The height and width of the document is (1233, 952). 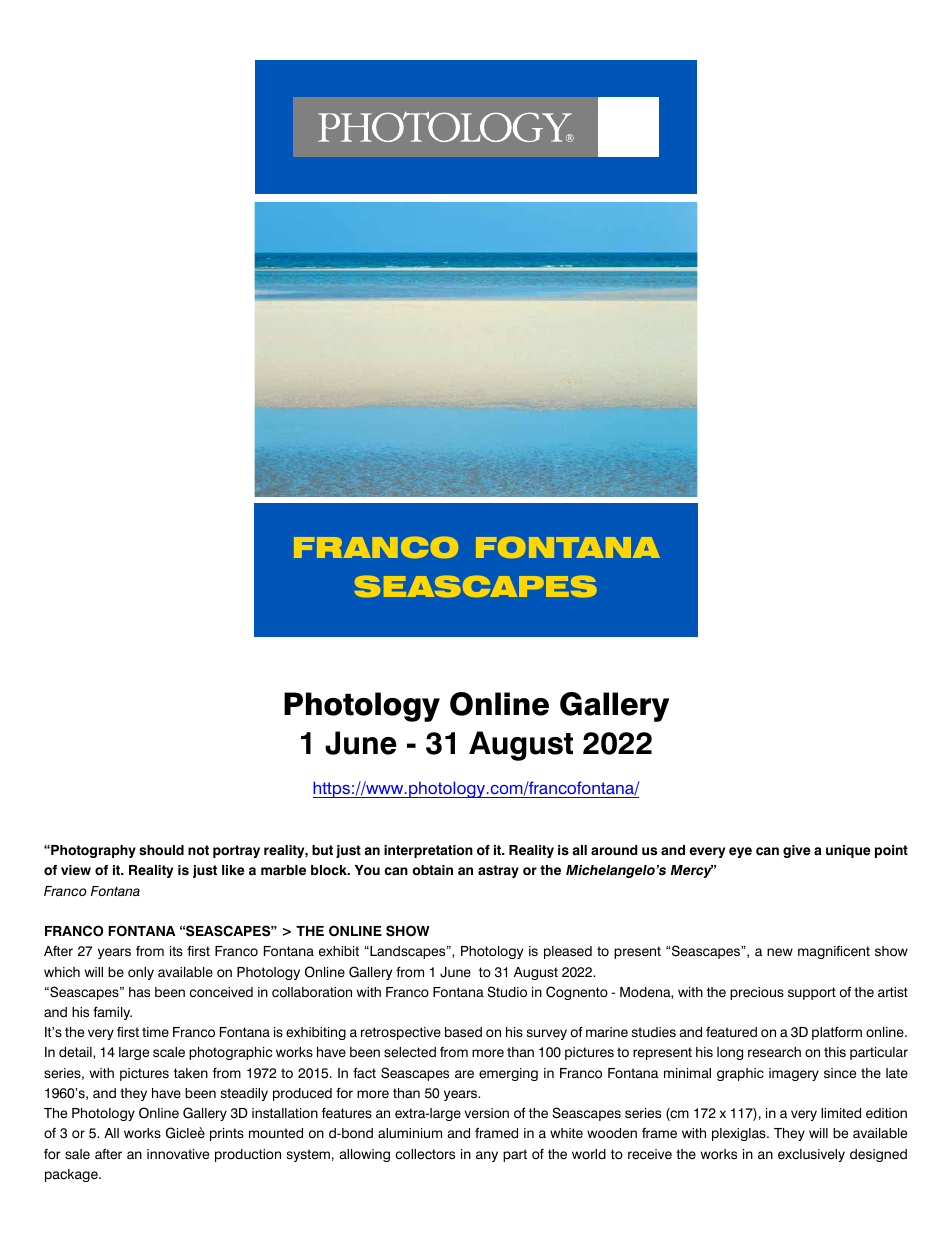 I want to click on exclusively, so click(x=811, y=1155).
